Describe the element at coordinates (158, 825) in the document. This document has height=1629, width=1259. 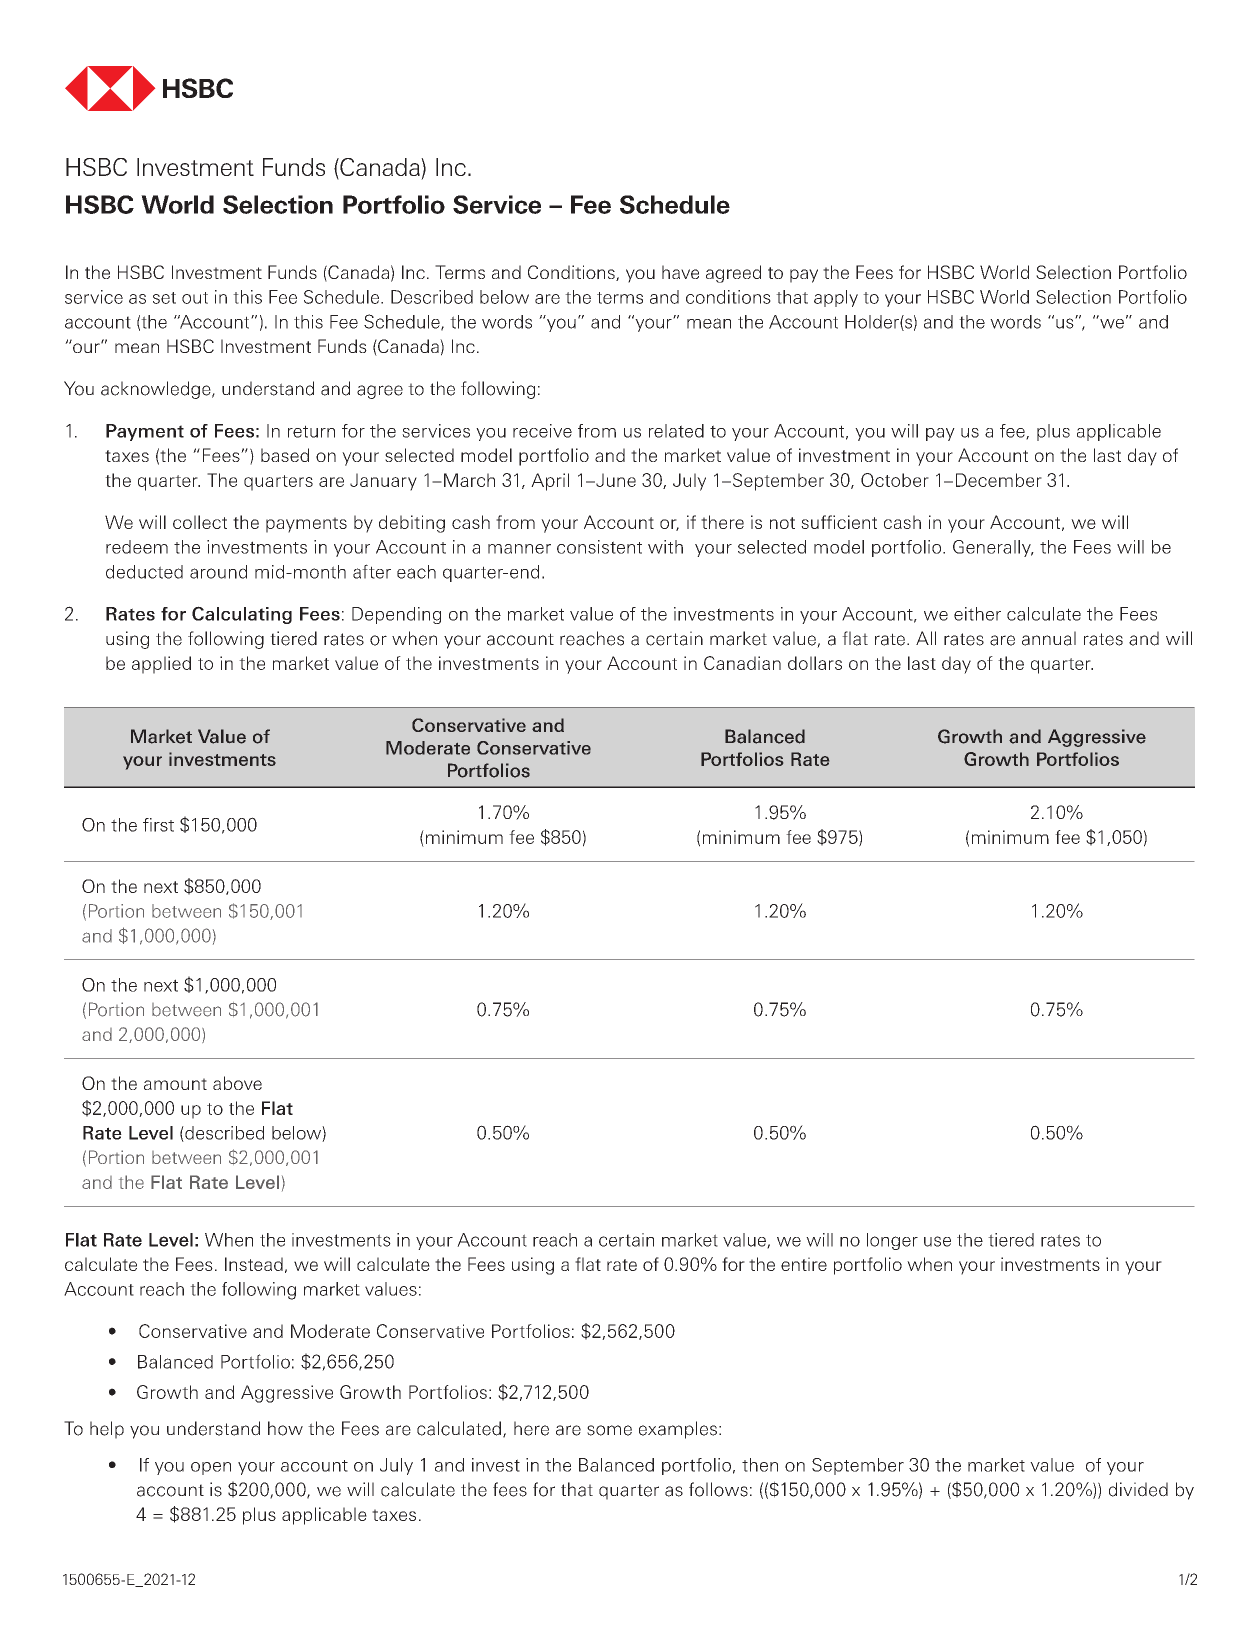
I see `first` at that location.
